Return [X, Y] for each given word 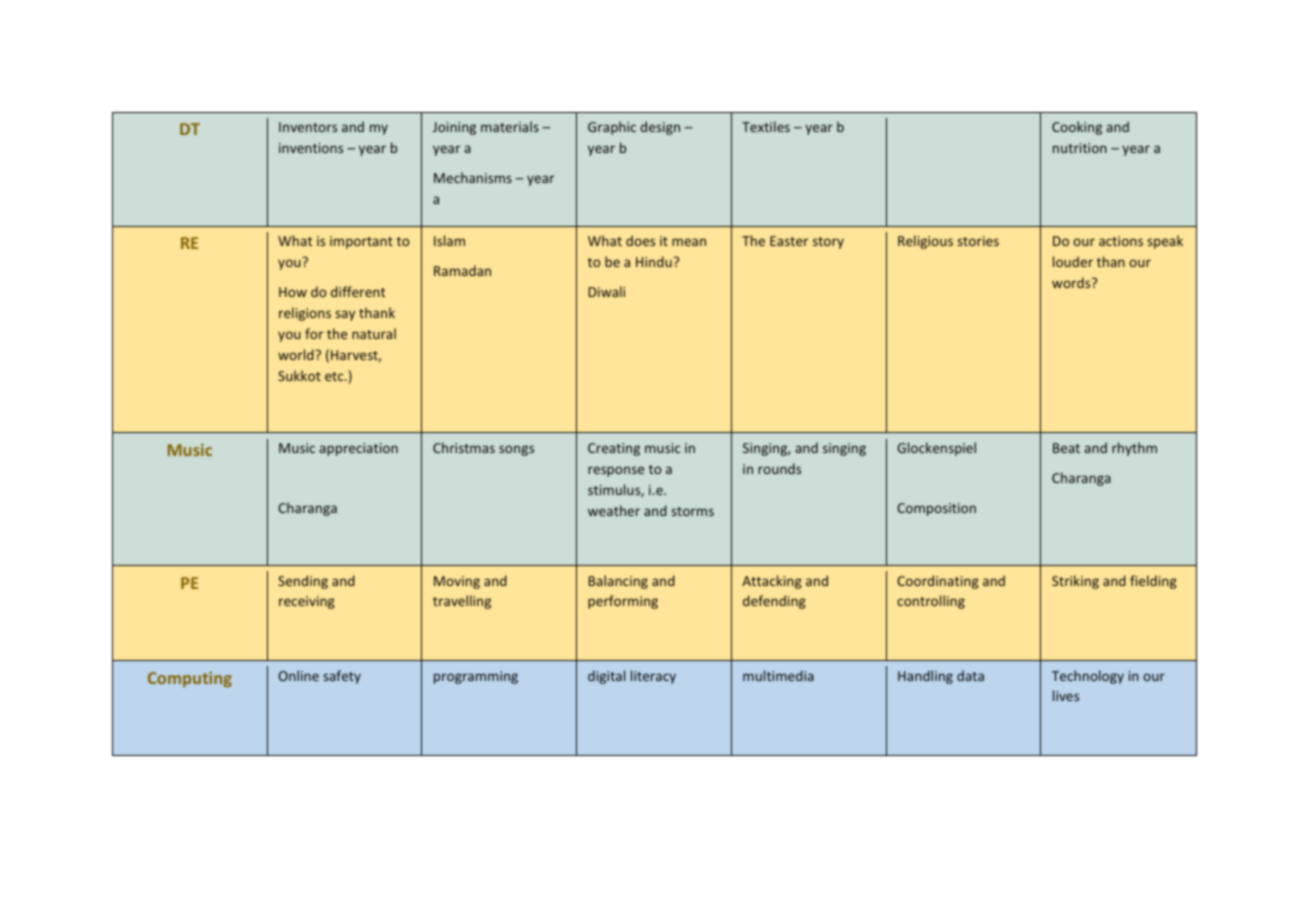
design [660, 128]
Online [298, 675]
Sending [303, 582]
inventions [311, 148]
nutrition [1080, 148]
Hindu [654, 261]
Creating [614, 449]
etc [335, 376]
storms [693, 511]
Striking [1075, 582]
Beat [1066, 448]
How [293, 292]
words [1072, 282]
